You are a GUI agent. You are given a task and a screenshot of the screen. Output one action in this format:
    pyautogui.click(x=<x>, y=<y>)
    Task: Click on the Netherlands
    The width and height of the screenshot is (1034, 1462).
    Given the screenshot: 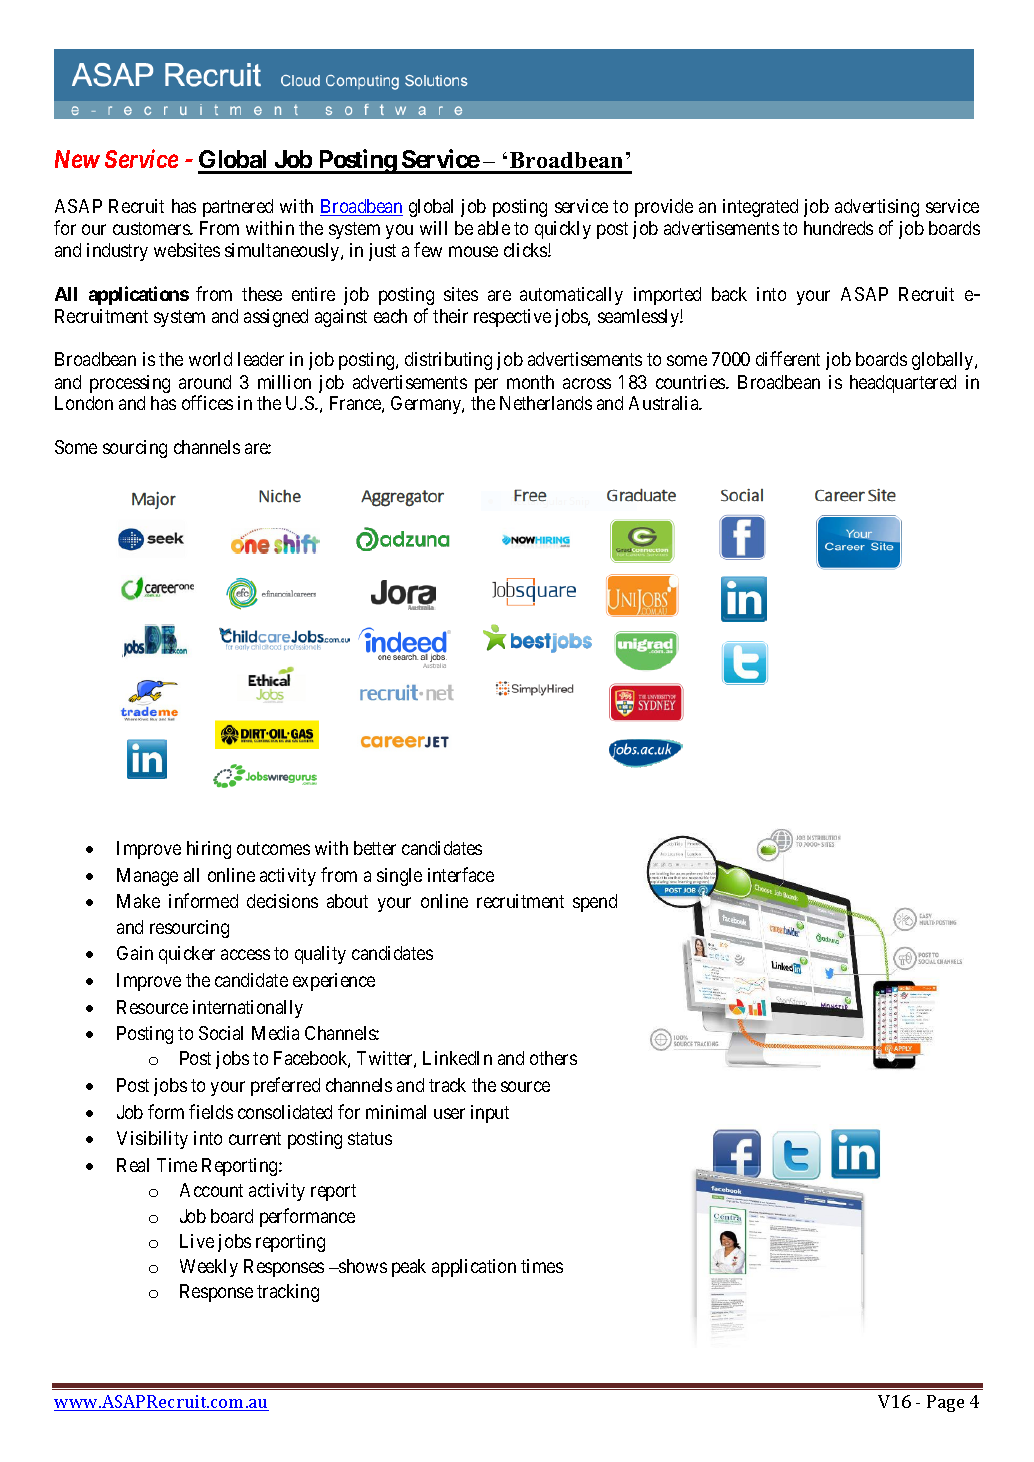 What is the action you would take?
    pyautogui.click(x=546, y=403)
